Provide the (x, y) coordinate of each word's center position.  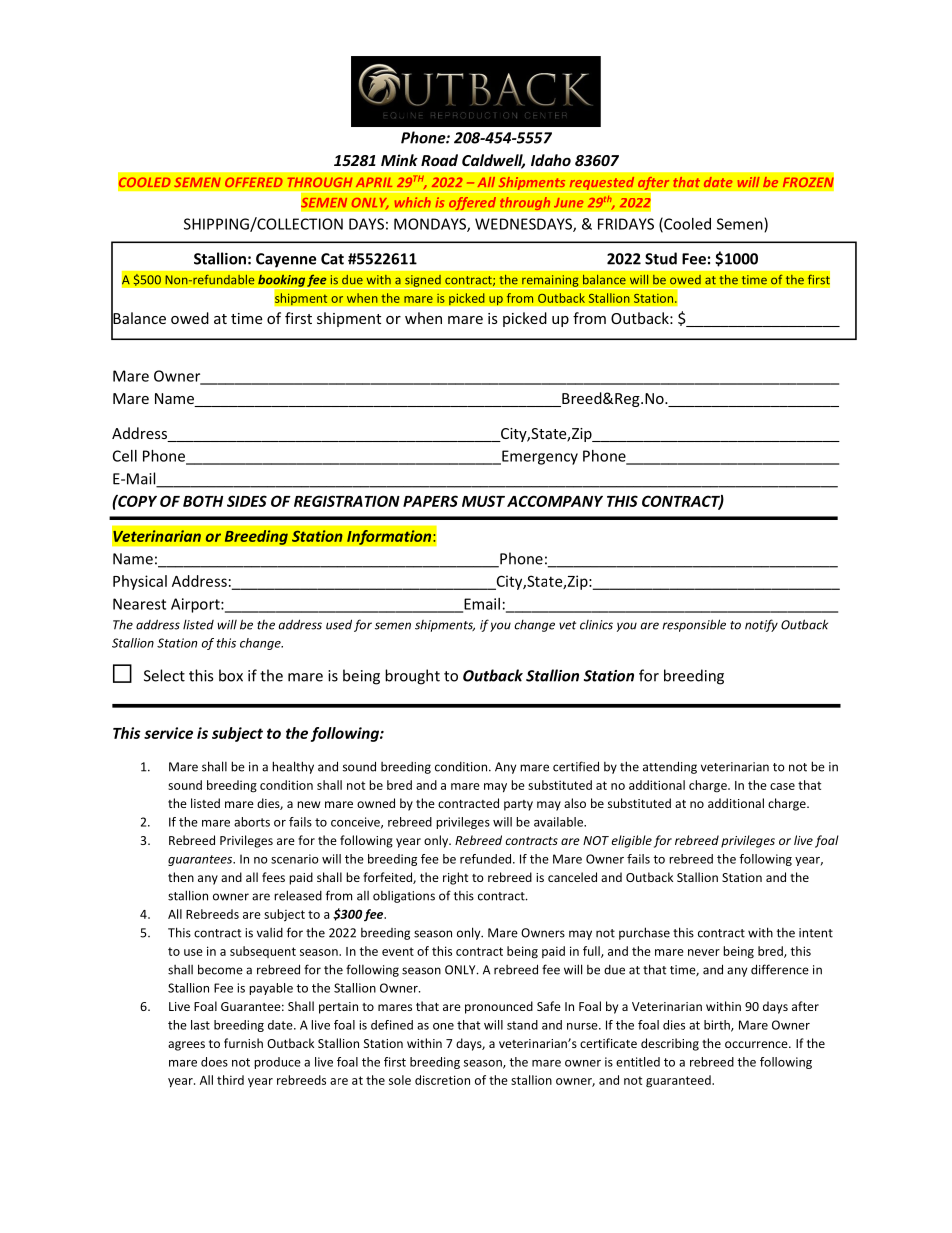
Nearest (139, 604)
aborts (252, 822)
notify (761, 625)
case (782, 786)
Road (439, 160)
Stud (661, 258)
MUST (483, 501)
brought (412, 677)
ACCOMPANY (555, 501)
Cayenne (286, 260)
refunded (487, 859)
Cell (125, 456)
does (214, 1062)
